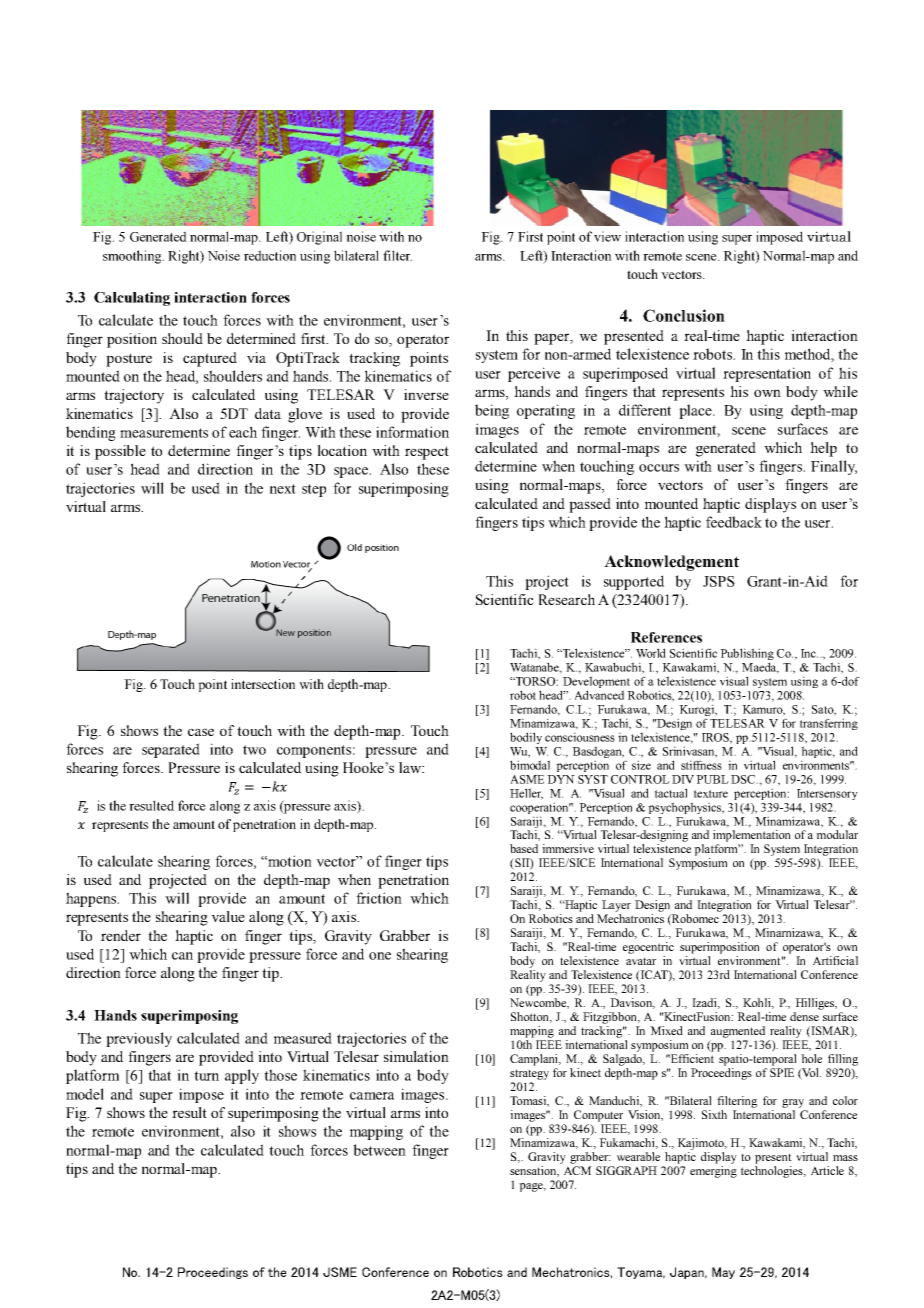 This image has width=924, height=1308. I want to click on implementation, so click(751, 836).
